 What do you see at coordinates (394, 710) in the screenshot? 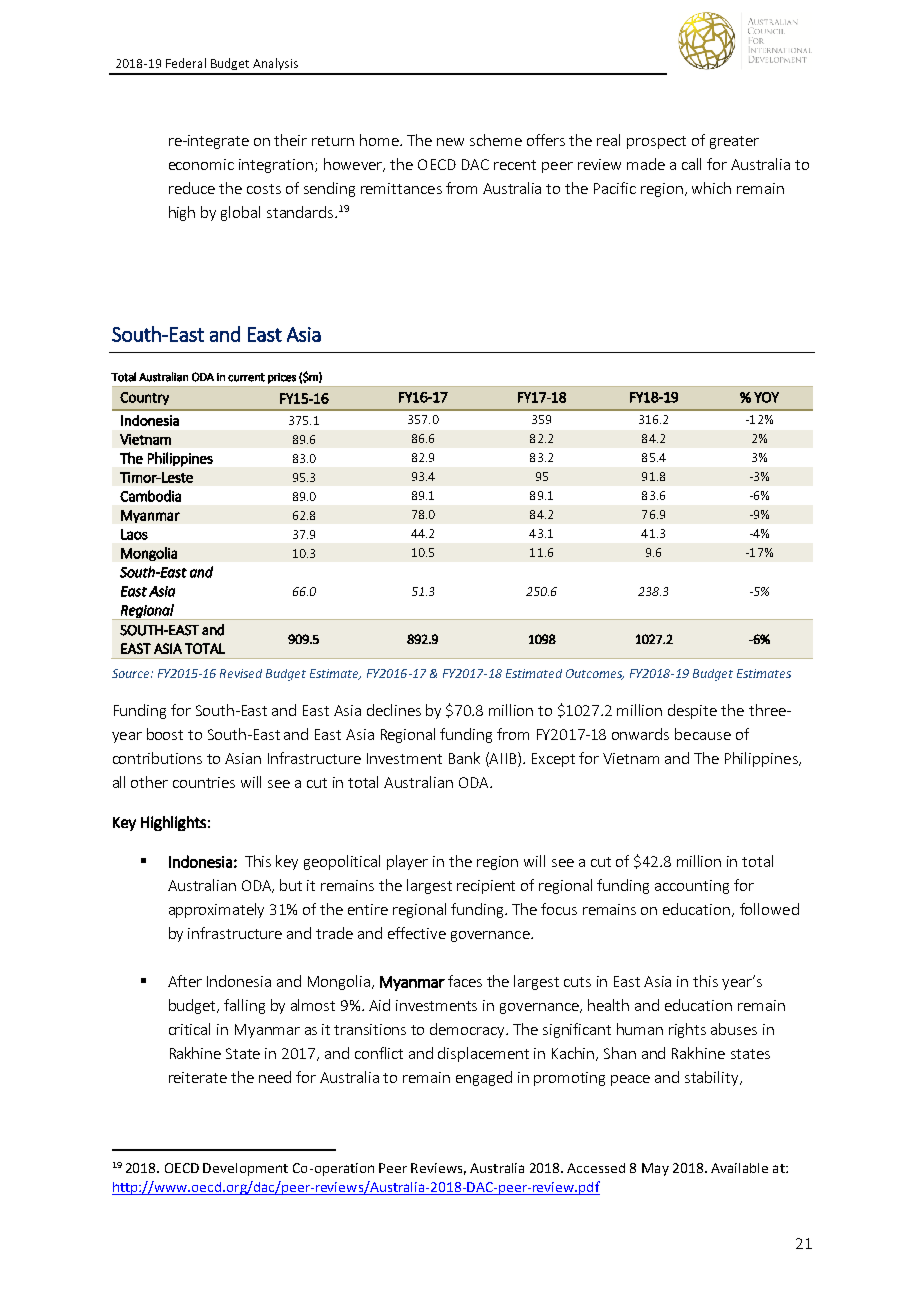
I see `declines` at bounding box center [394, 710].
